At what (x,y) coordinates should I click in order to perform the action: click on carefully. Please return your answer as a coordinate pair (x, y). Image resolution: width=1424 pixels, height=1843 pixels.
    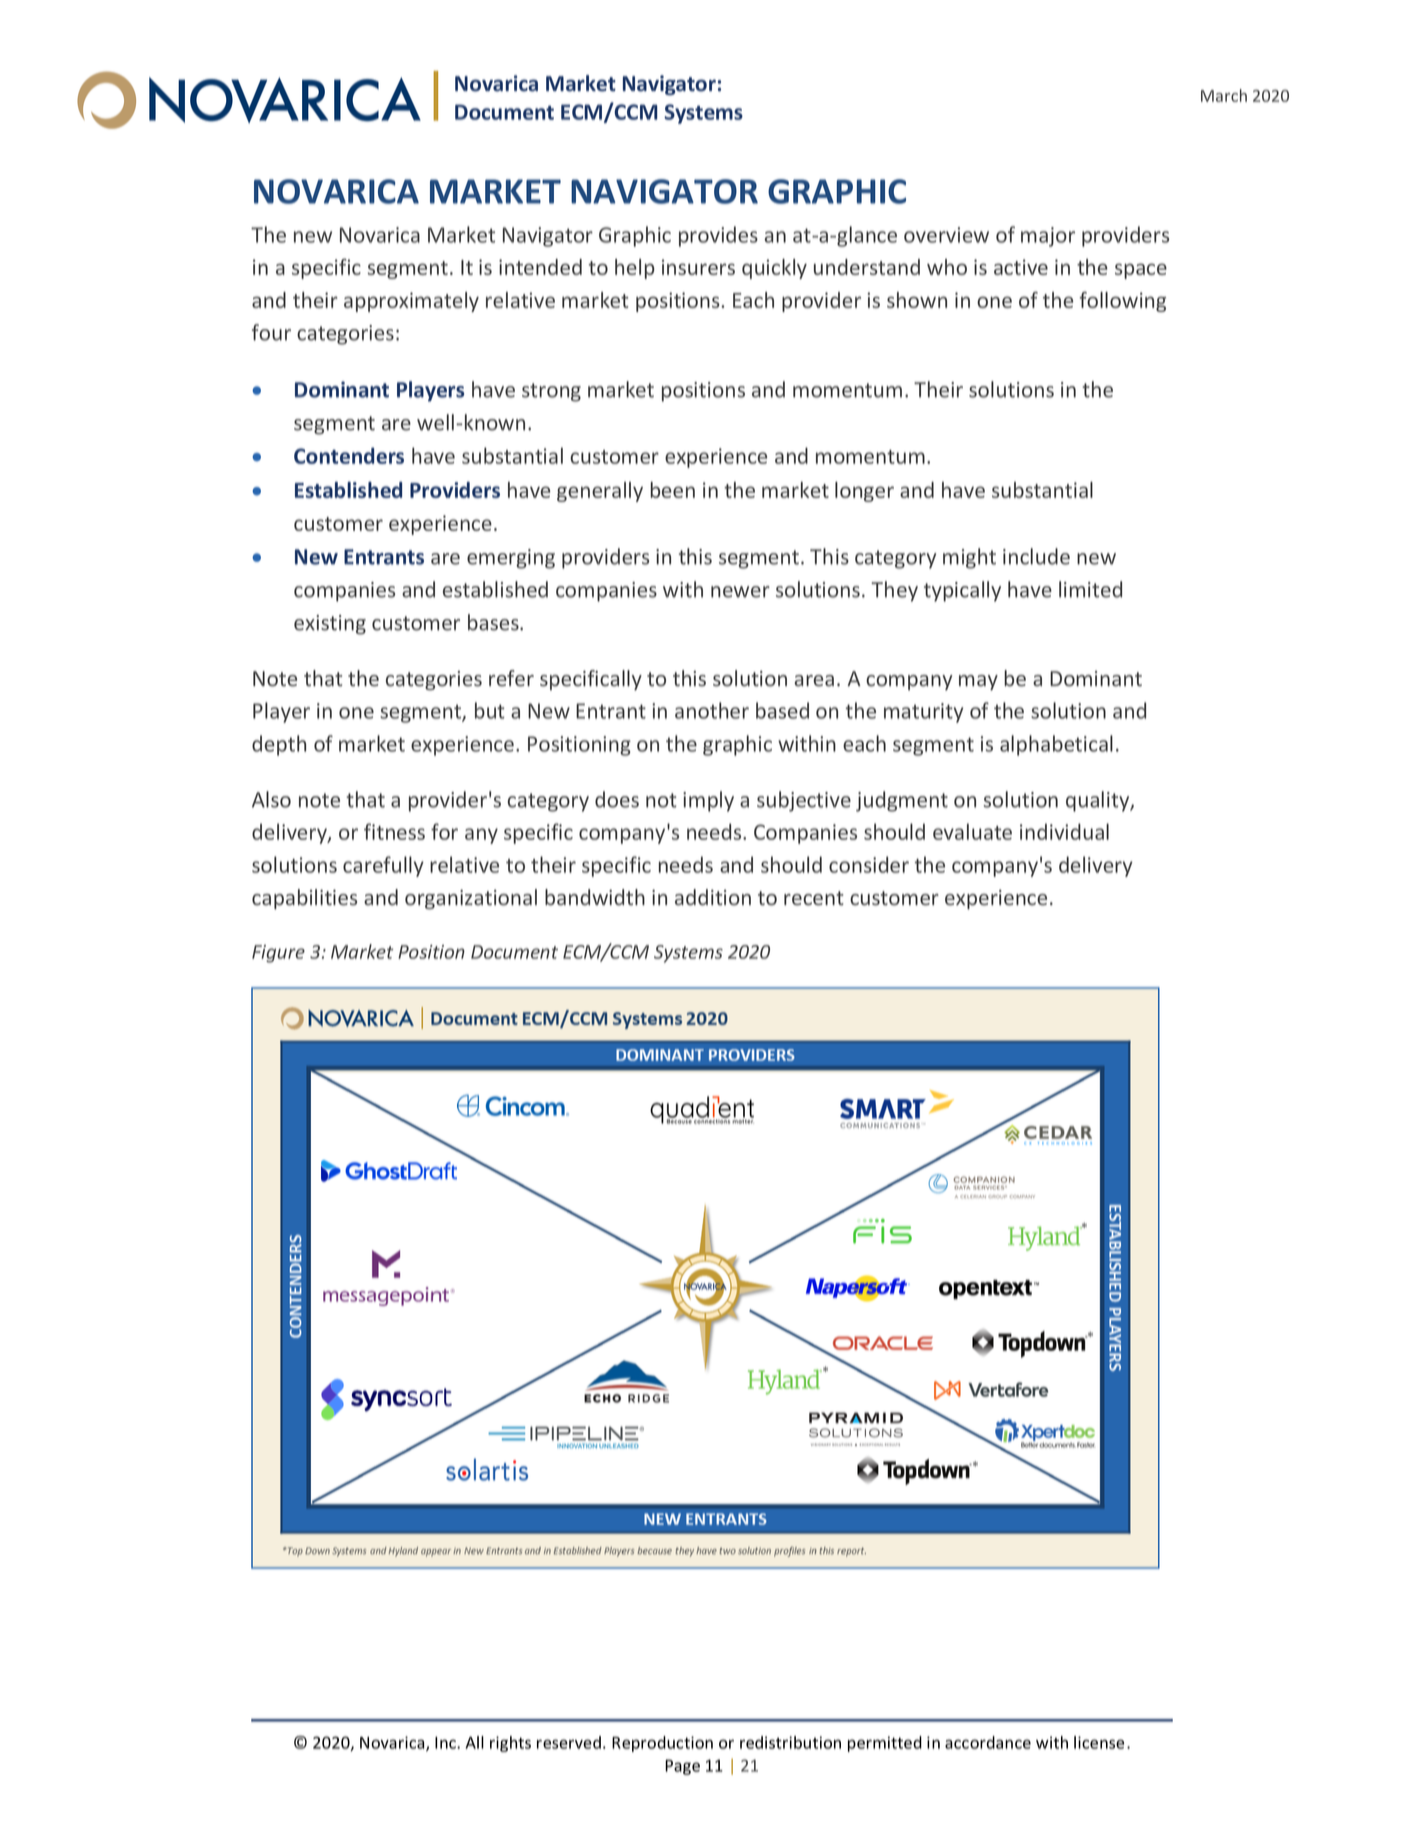
    Looking at the image, I should click on (383, 866).
